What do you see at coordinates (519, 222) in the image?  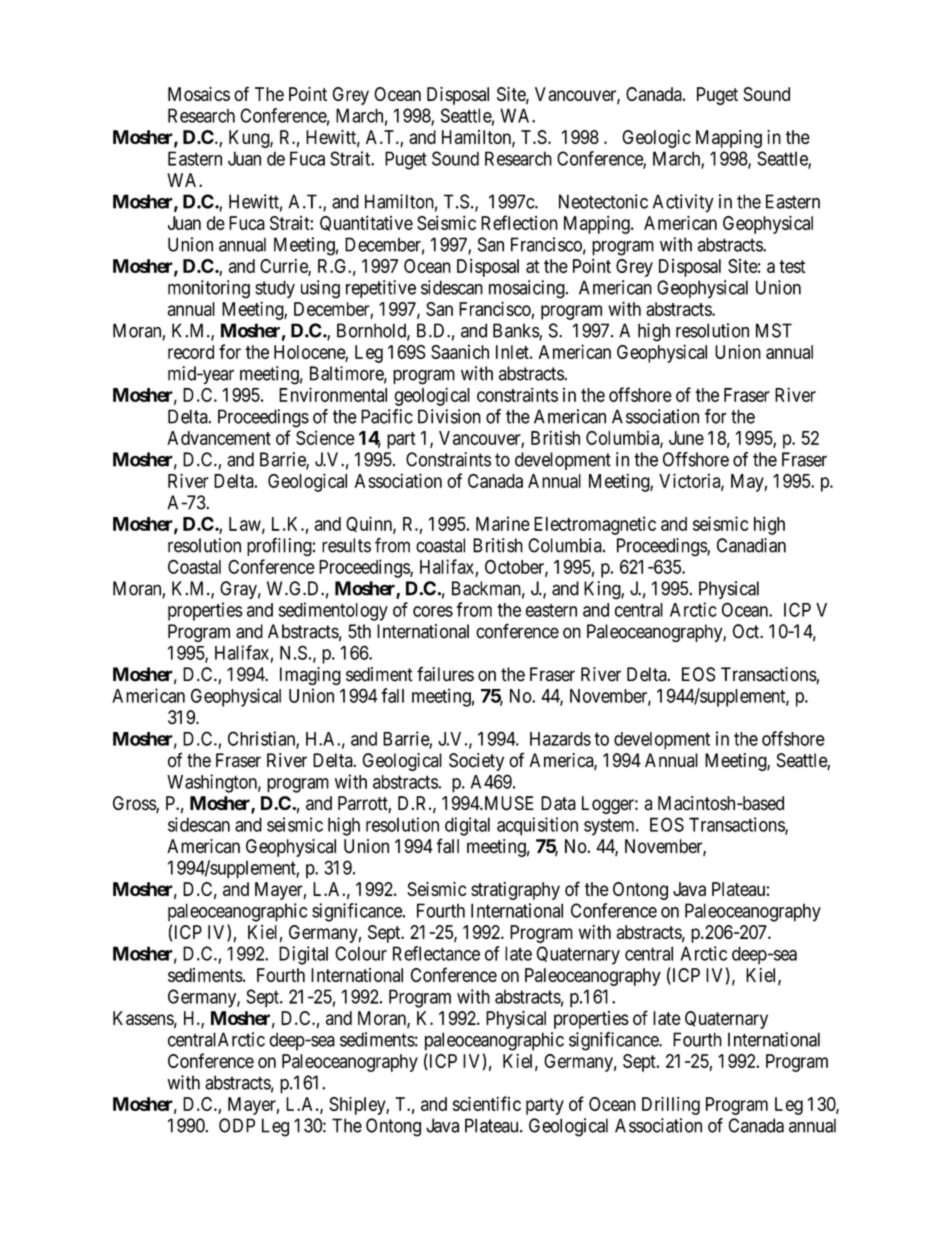 I see `Reflection` at bounding box center [519, 222].
